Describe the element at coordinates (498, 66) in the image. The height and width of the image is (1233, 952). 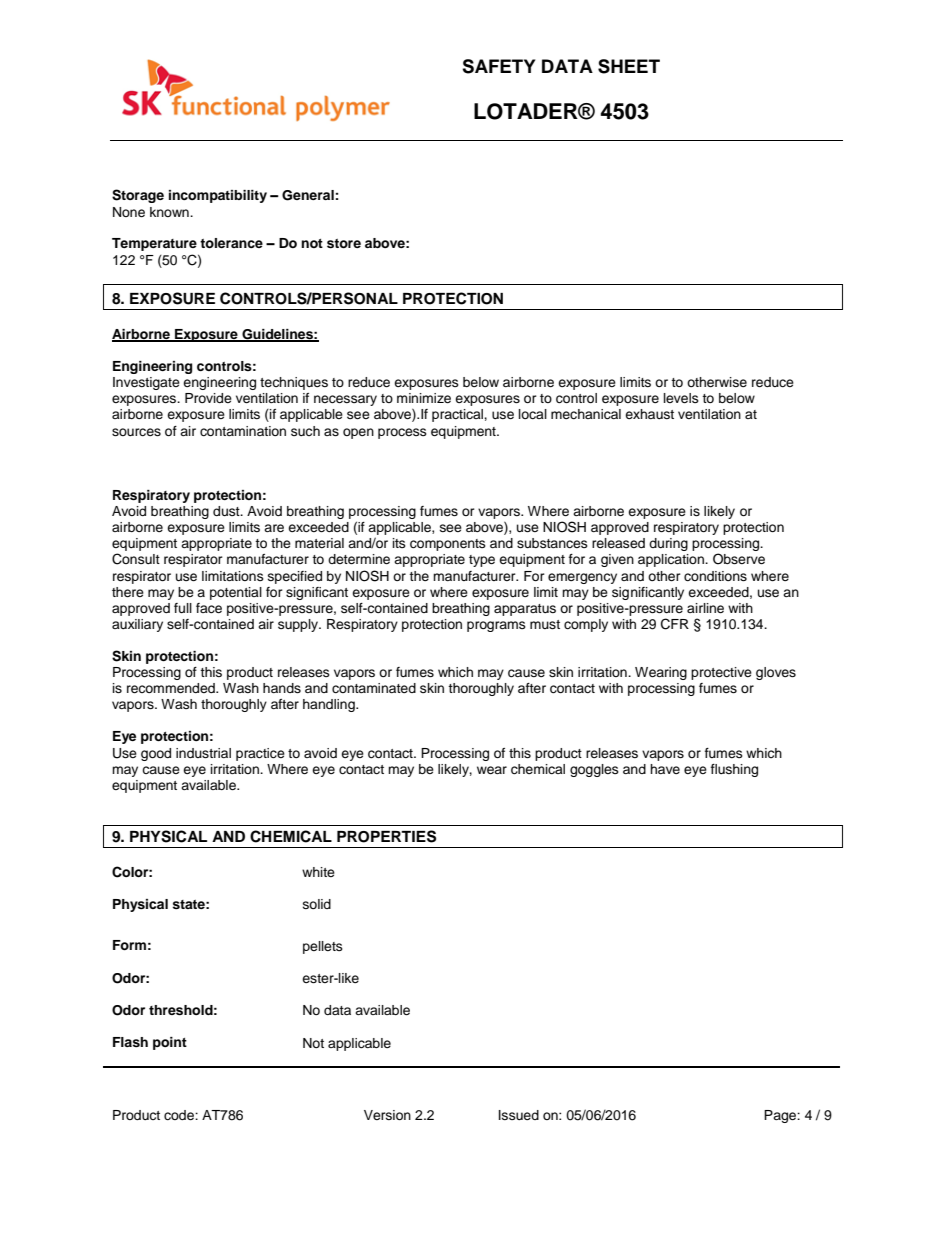
I see `SAFETY` at that location.
